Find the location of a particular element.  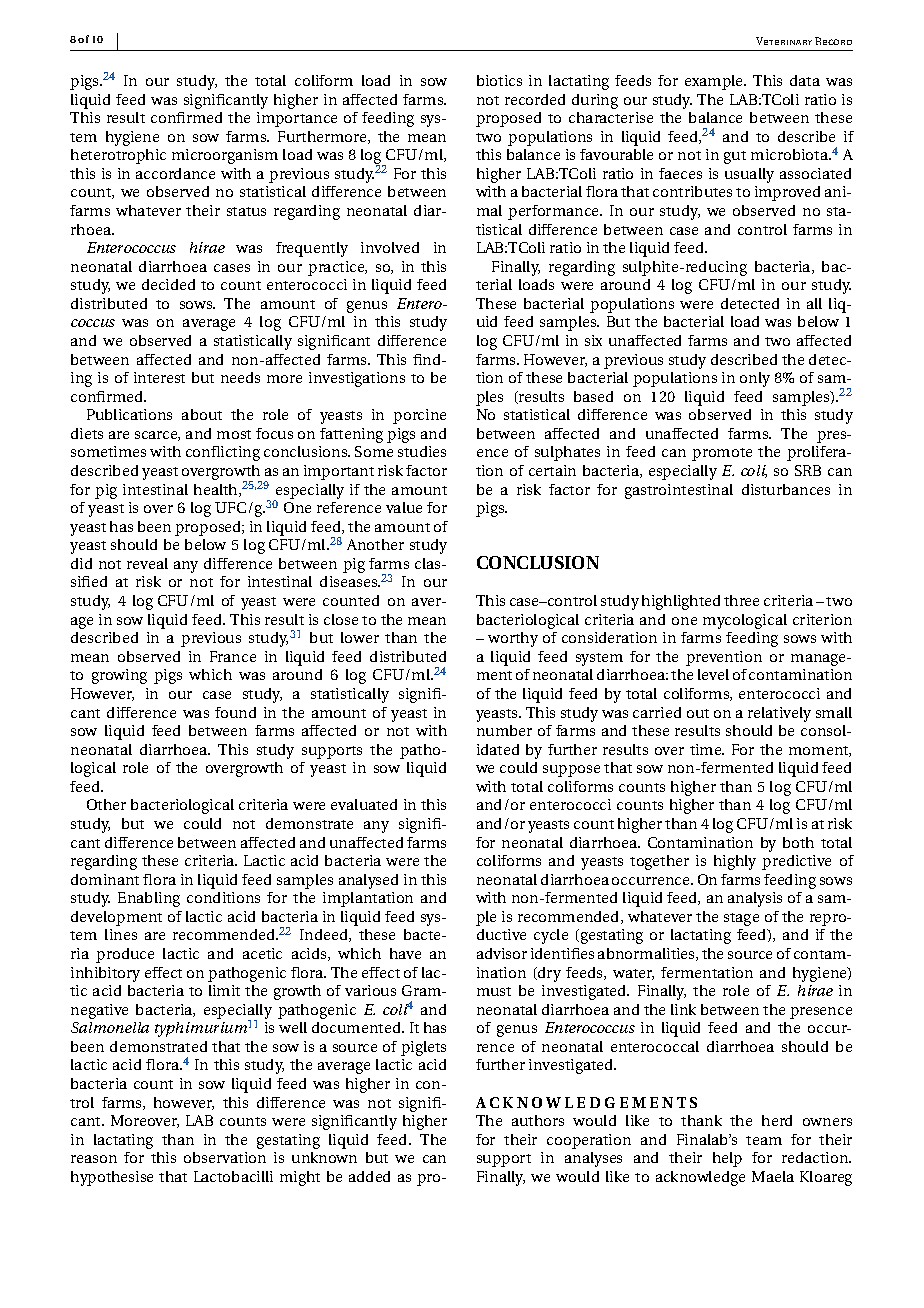

during is located at coordinates (595, 101).
